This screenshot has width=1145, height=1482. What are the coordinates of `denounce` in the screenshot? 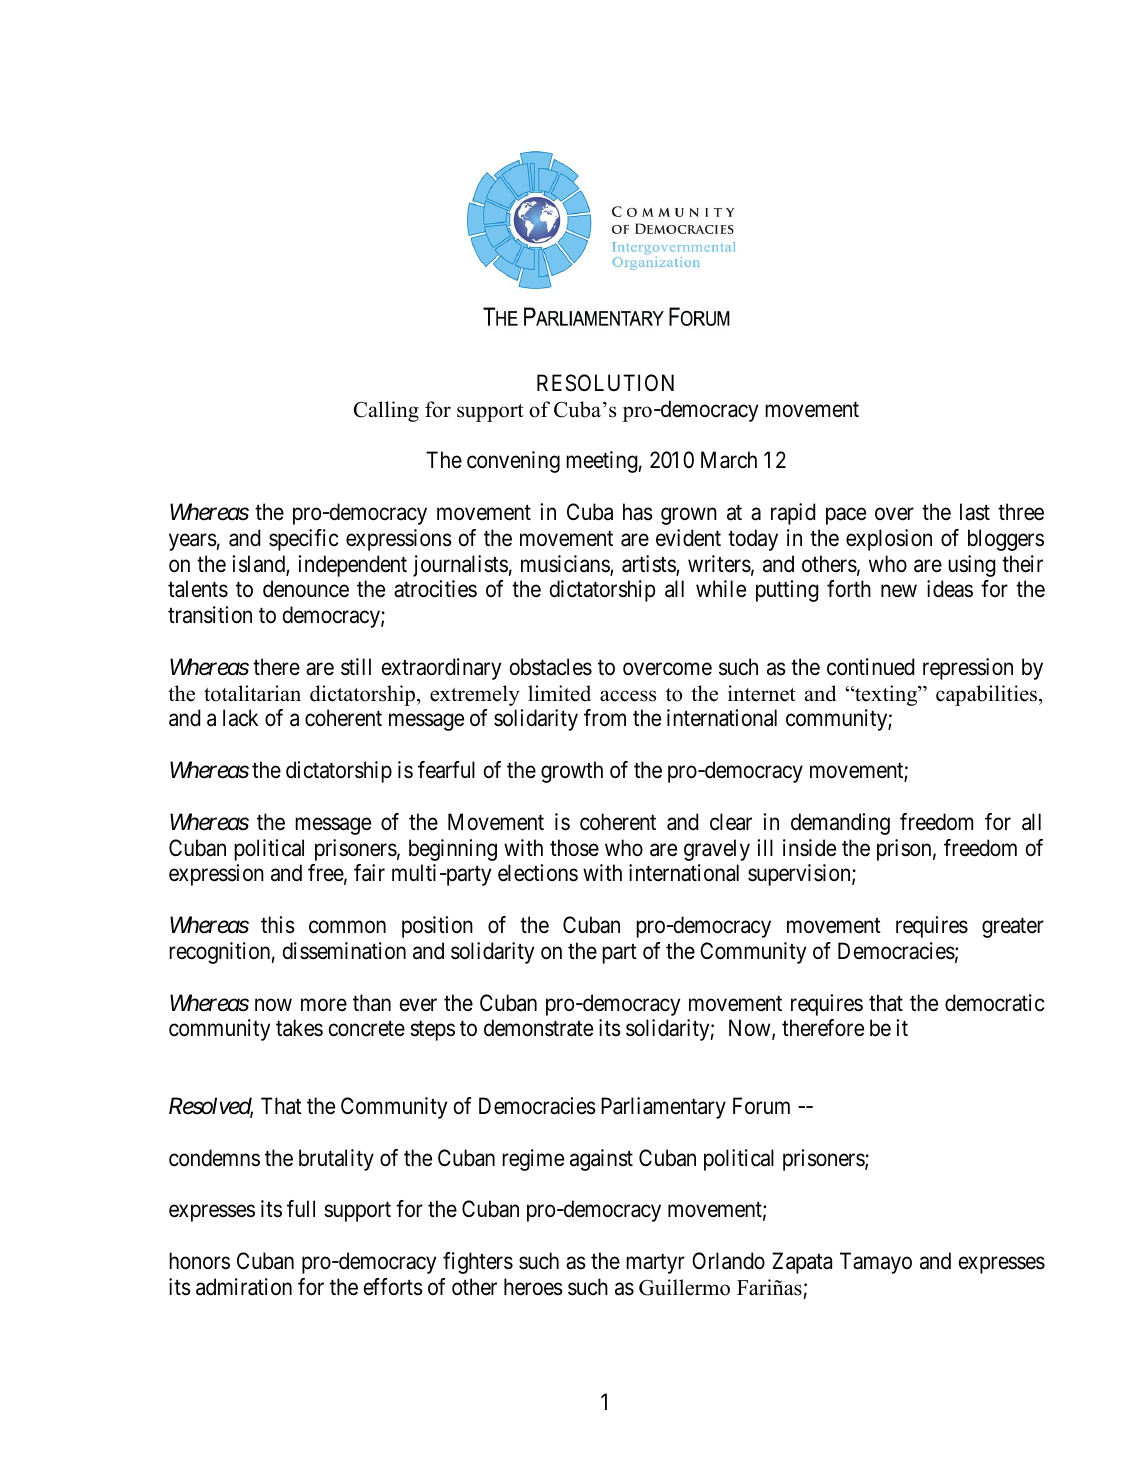 It's located at (306, 589).
